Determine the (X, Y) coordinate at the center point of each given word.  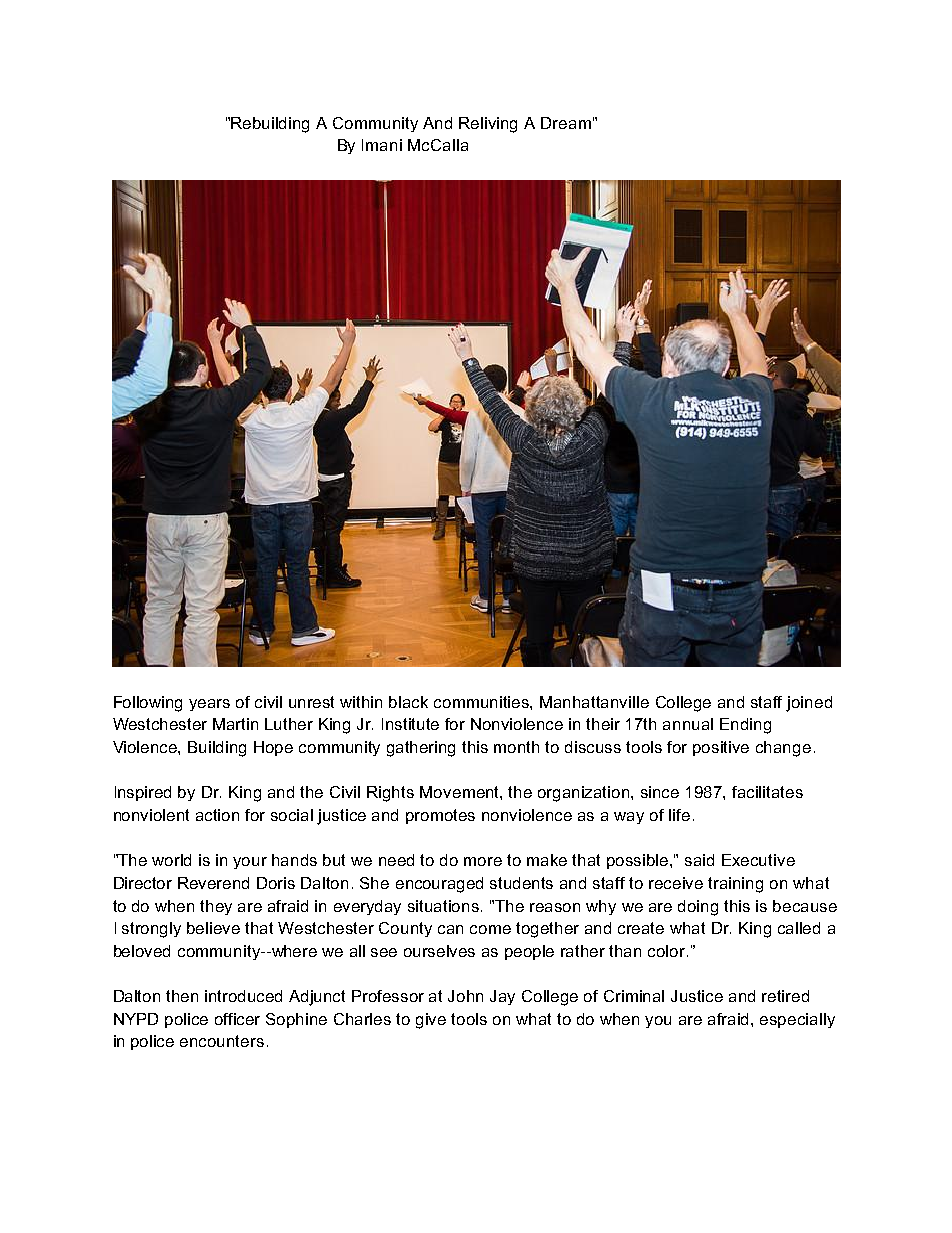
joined (809, 704)
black (408, 702)
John (465, 996)
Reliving (488, 125)
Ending (745, 726)
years (209, 705)
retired (785, 996)
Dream (566, 123)
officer (237, 1019)
